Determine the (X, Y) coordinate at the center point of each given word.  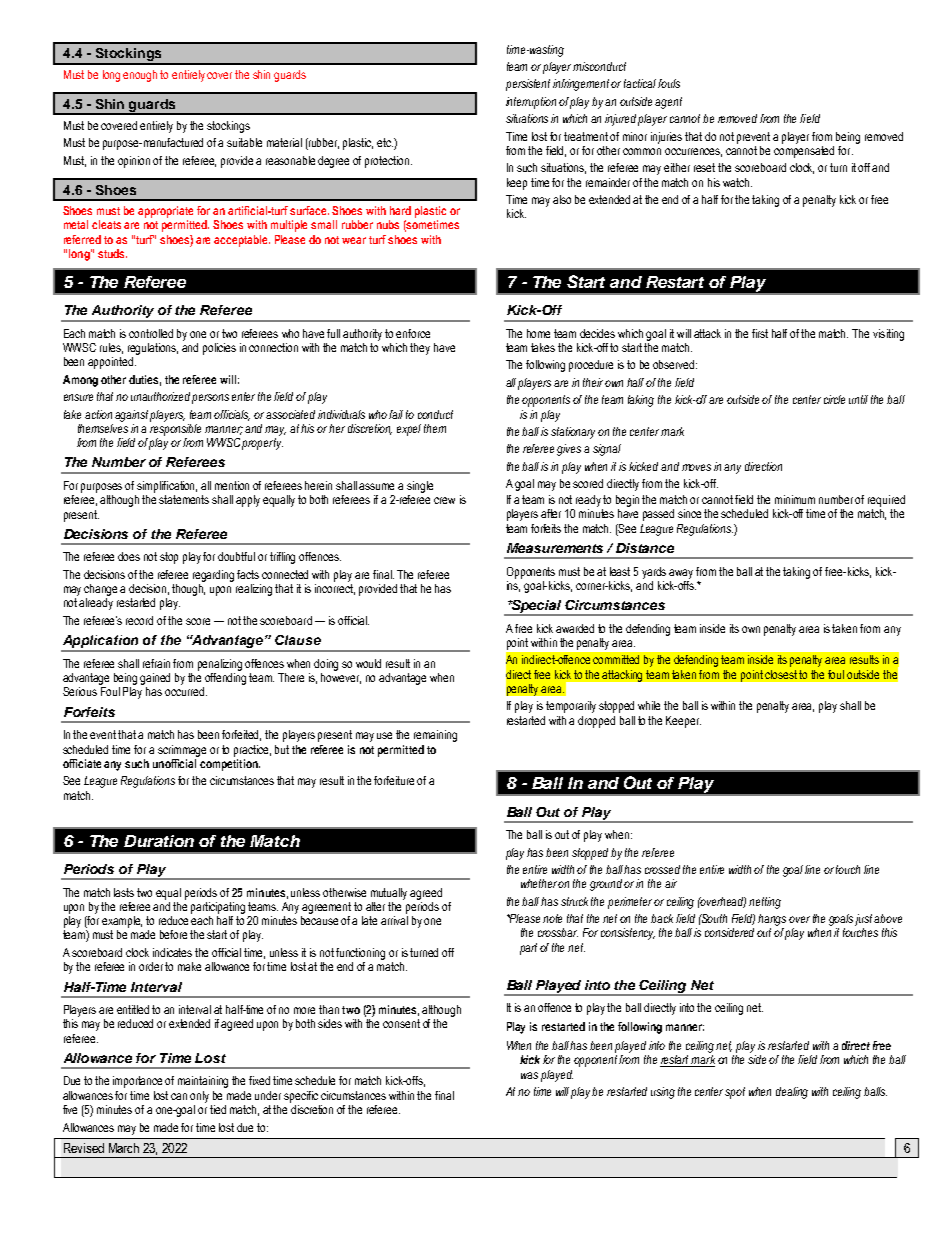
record (139, 620)
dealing (792, 1093)
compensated (804, 150)
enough (140, 76)
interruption (531, 103)
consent (401, 1023)
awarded (575, 628)
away (681, 574)
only (199, 1097)
